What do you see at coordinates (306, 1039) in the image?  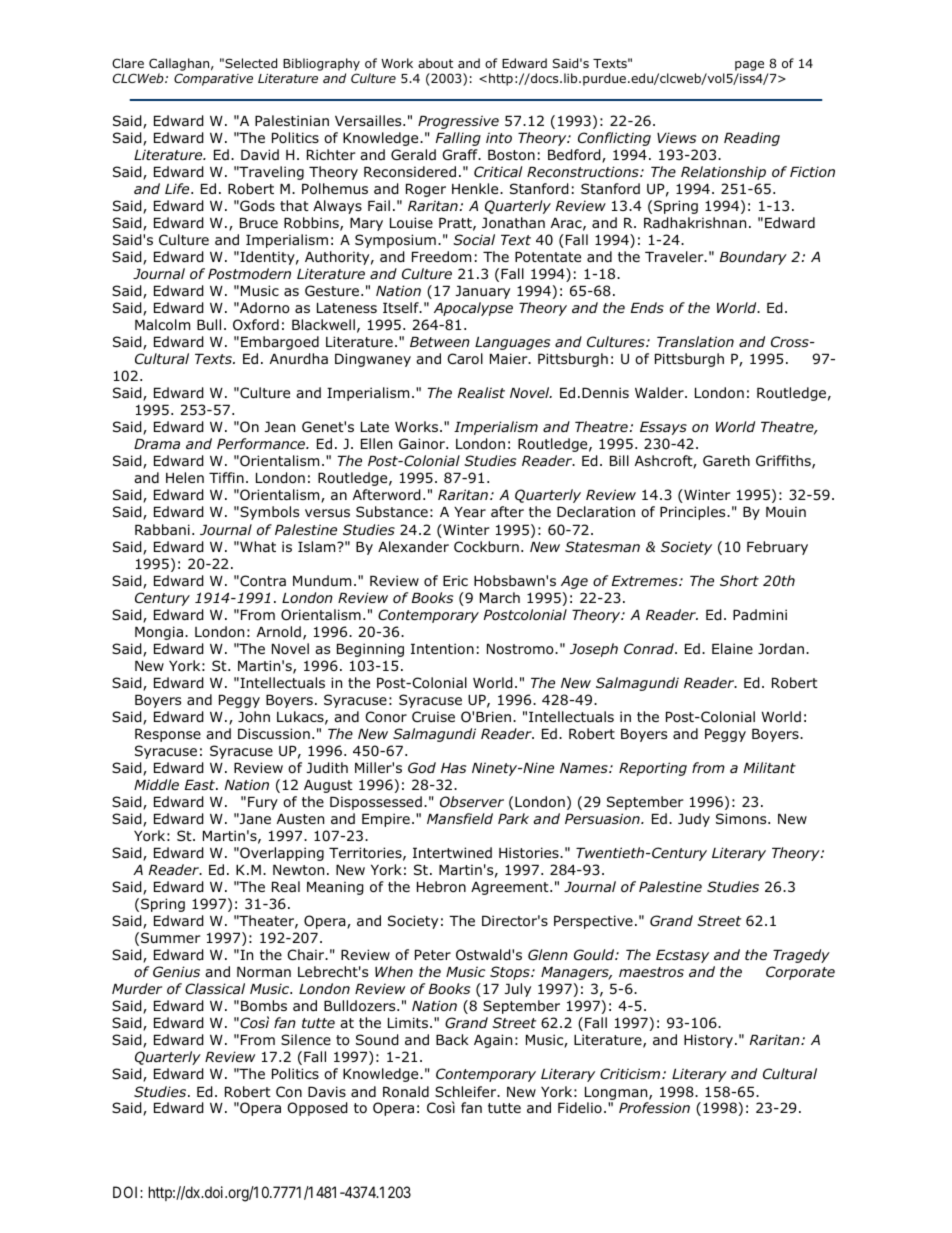 I see `Silence` at bounding box center [306, 1039].
